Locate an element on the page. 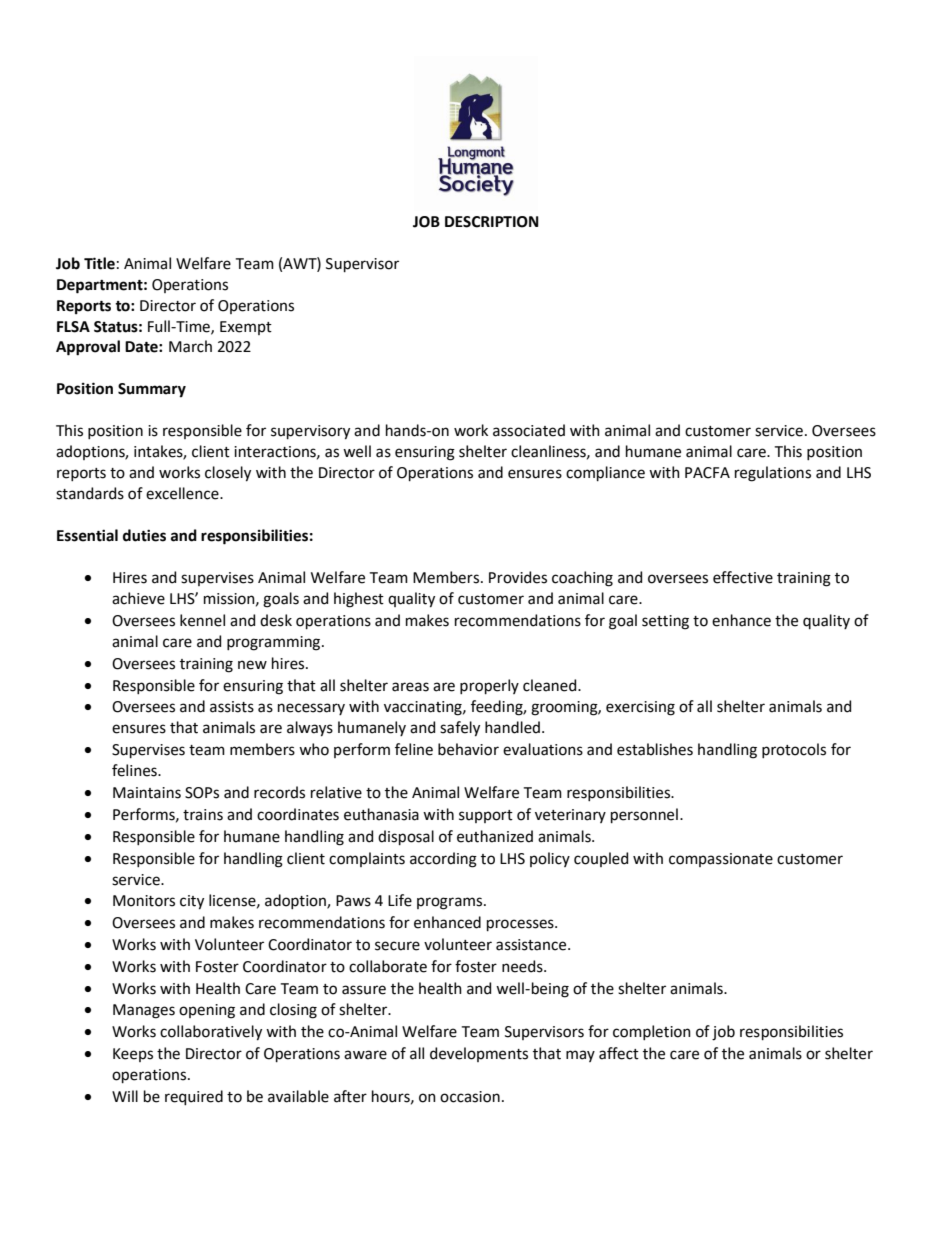 The image size is (952, 1233). completion is located at coordinates (652, 1032).
